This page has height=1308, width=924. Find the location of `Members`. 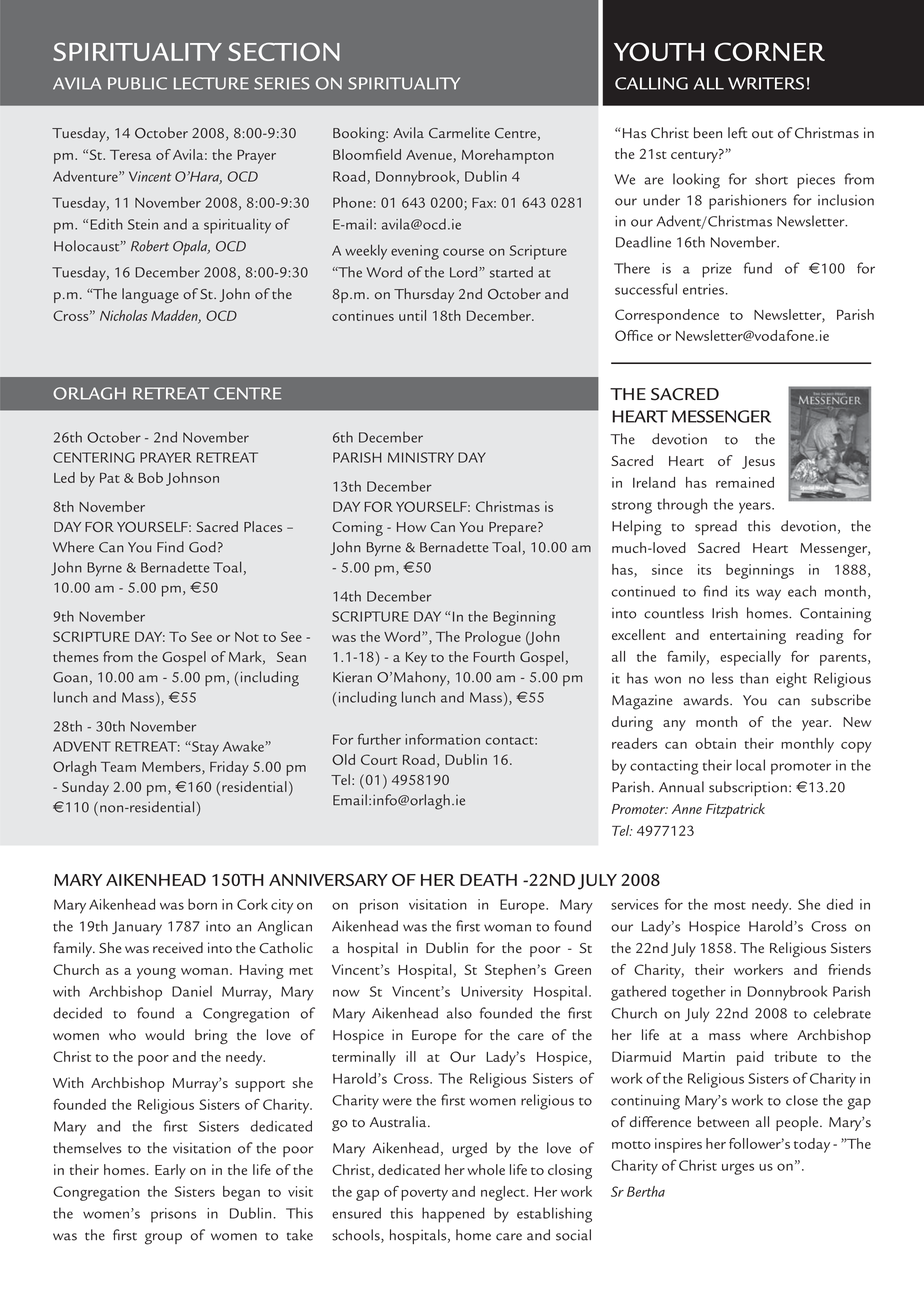

Members is located at coordinates (172, 767).
